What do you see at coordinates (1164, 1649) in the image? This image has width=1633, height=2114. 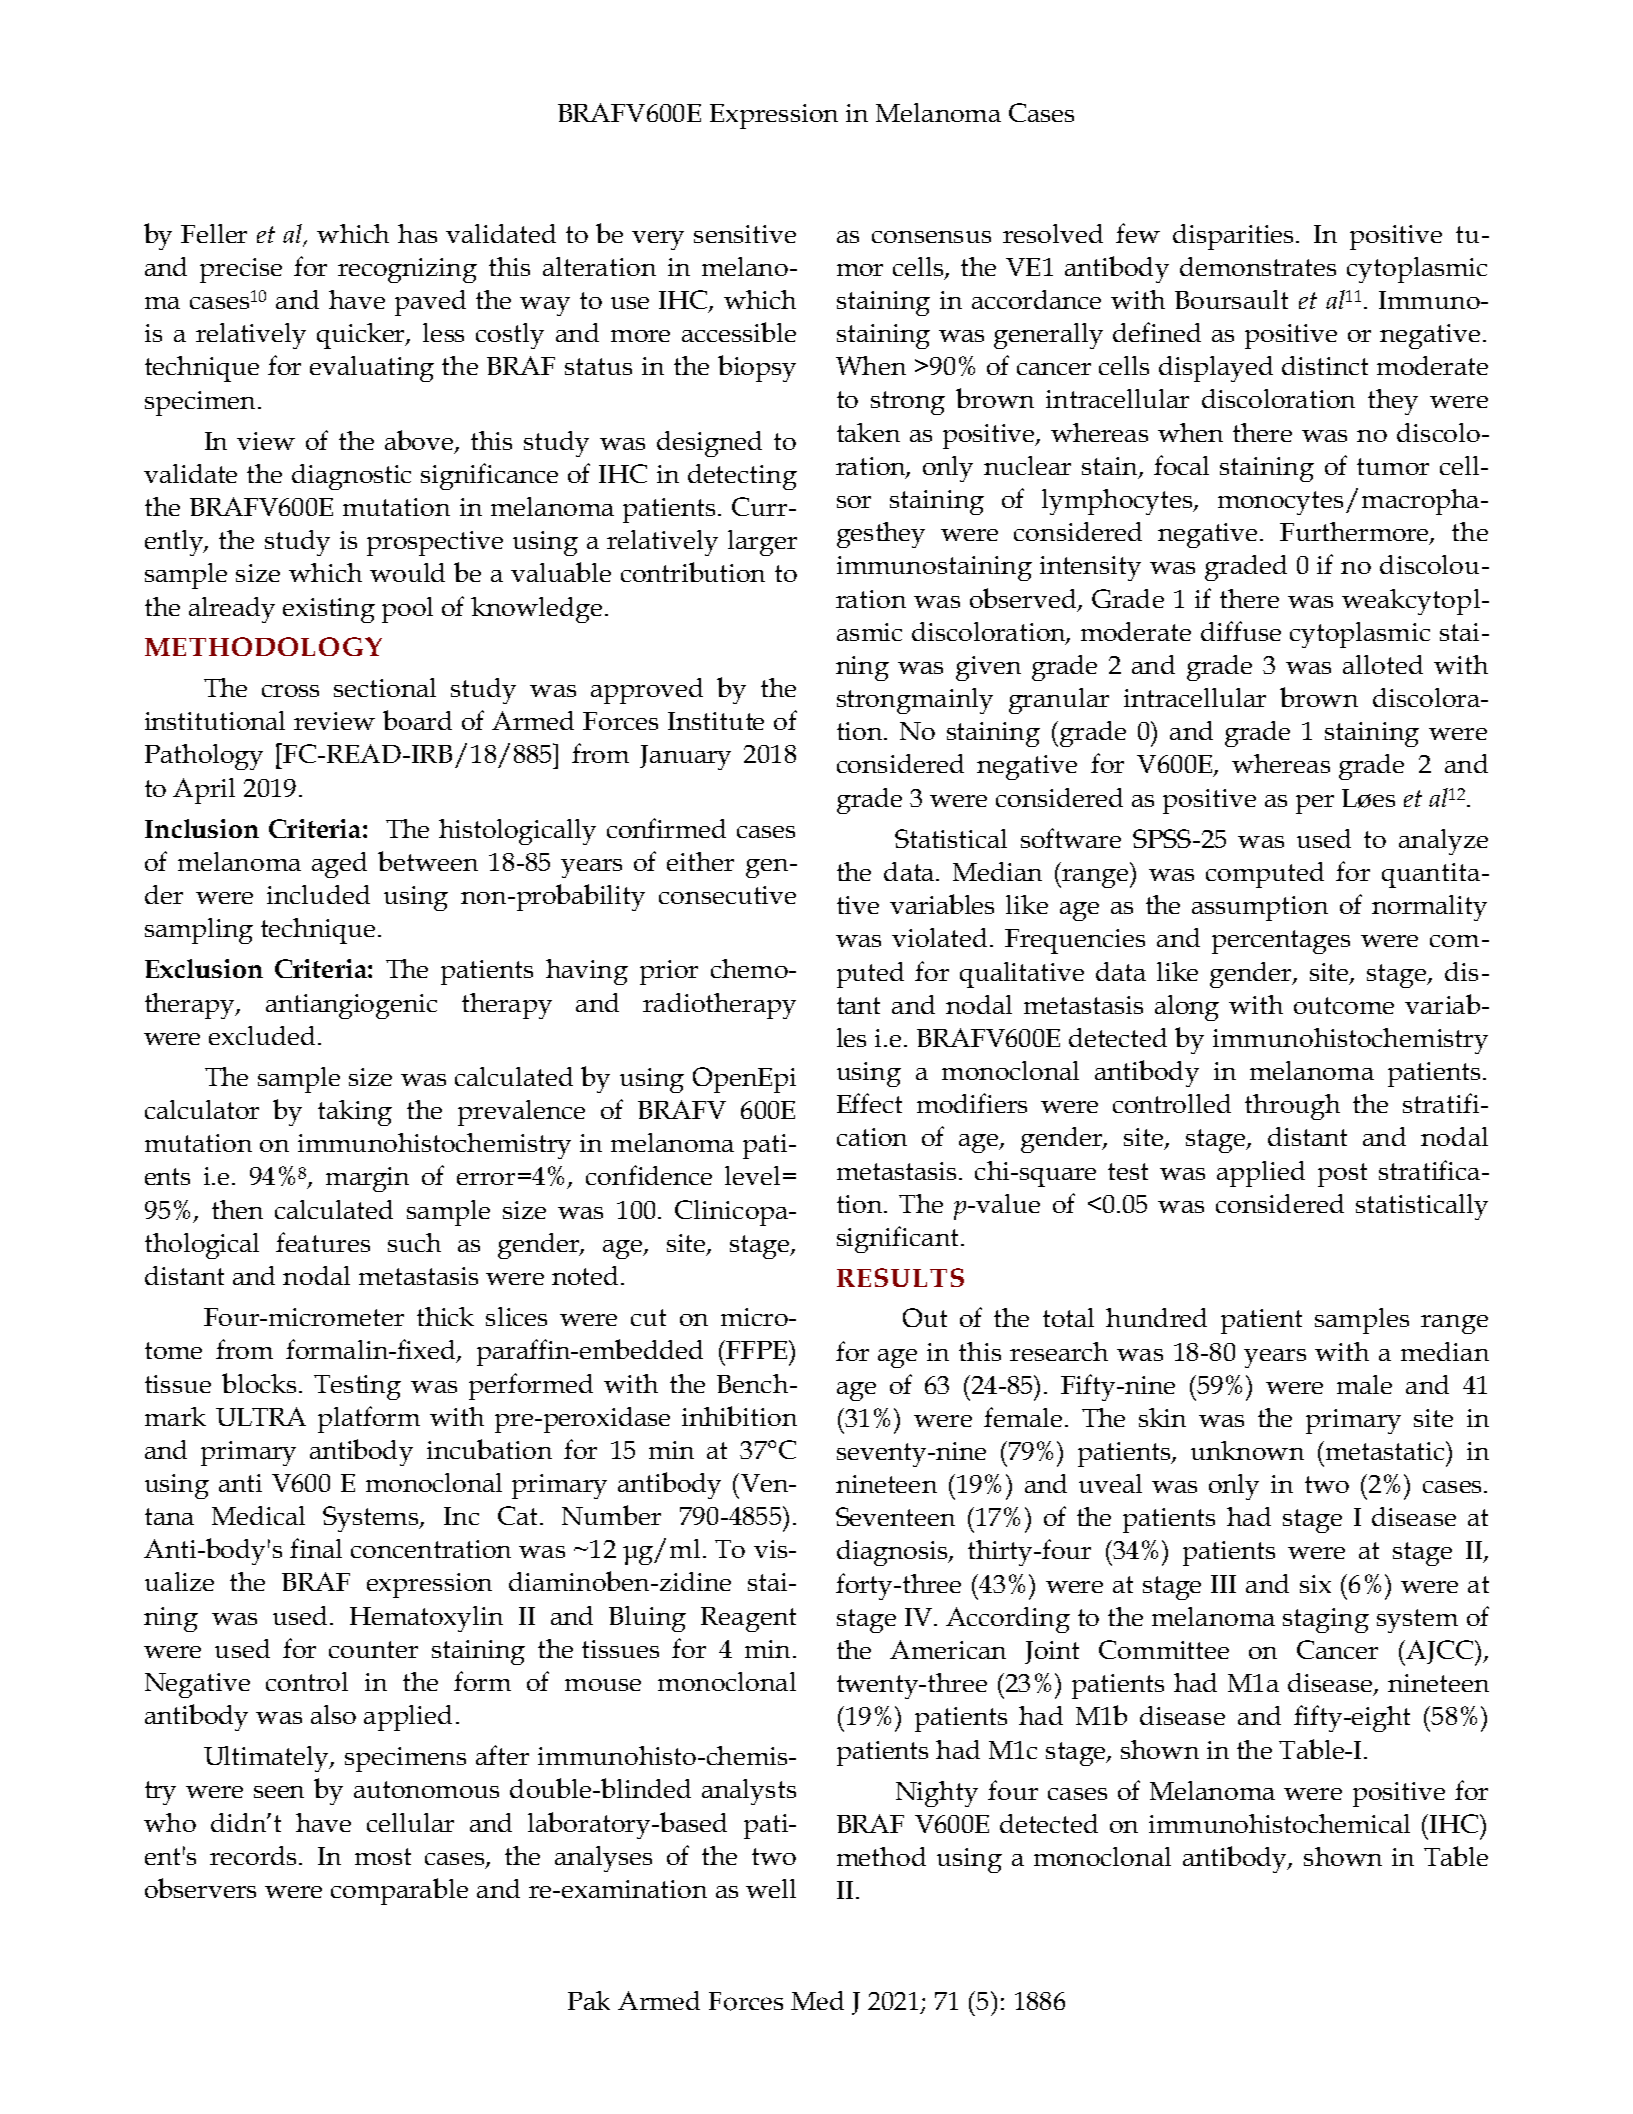 I see `Committee` at bounding box center [1164, 1649].
